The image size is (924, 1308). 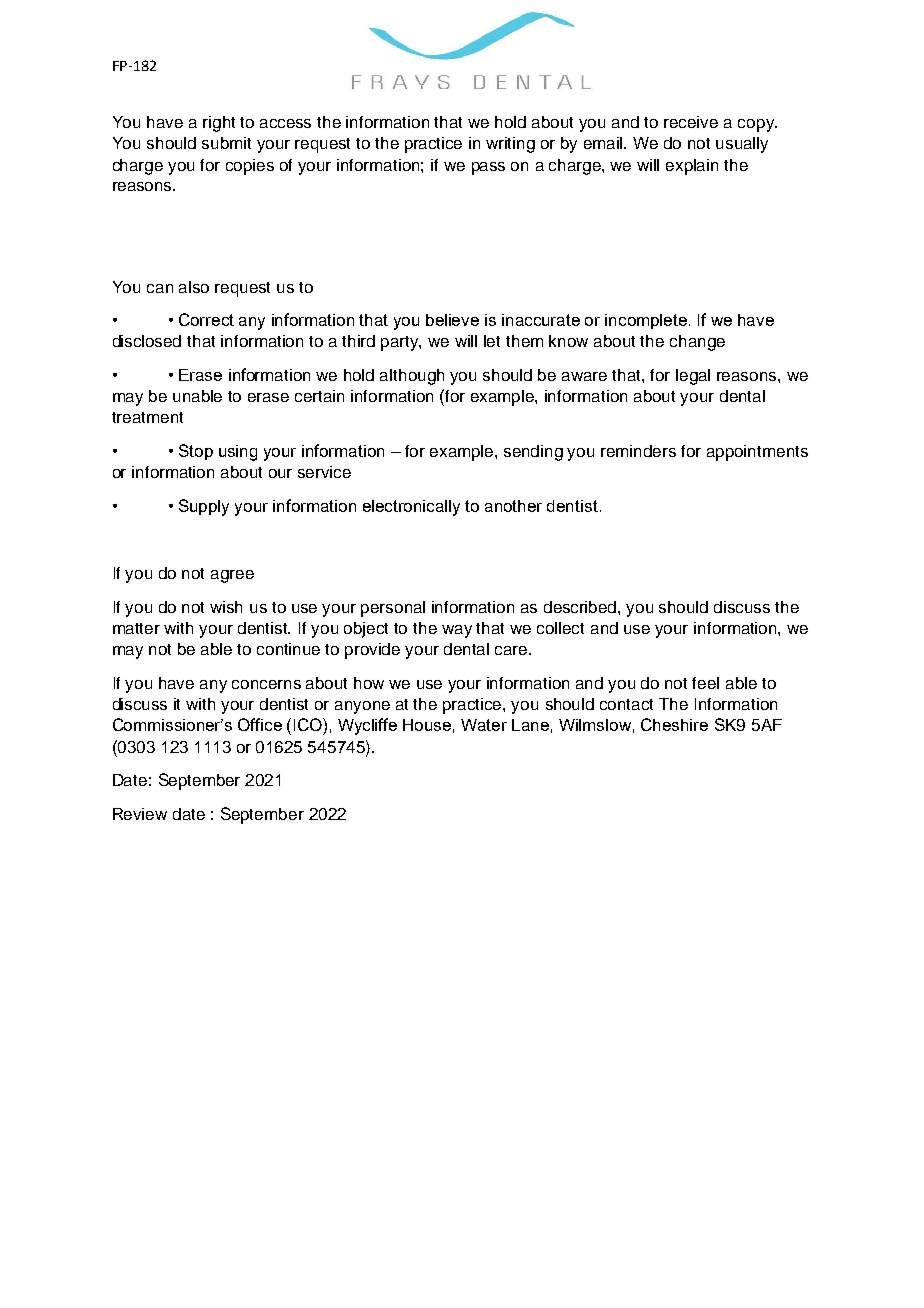 What do you see at coordinates (691, 122) in the image?
I see `receive` at bounding box center [691, 122].
